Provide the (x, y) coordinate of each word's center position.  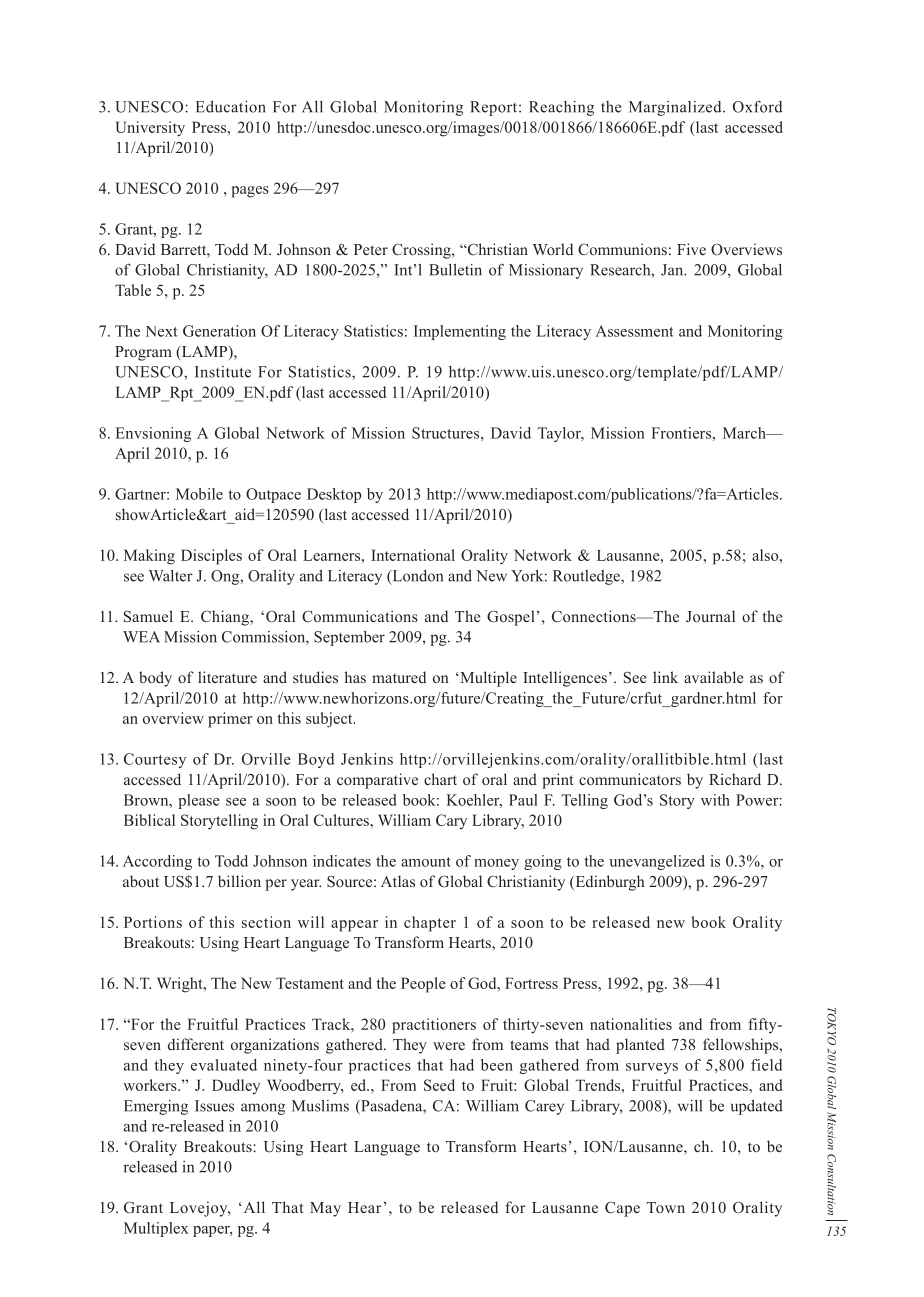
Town (666, 1207)
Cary (451, 822)
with (715, 800)
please (199, 801)
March (745, 433)
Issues (214, 1106)
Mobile (199, 494)
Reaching (561, 108)
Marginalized (676, 108)
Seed (439, 1085)
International (413, 555)
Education (231, 107)
